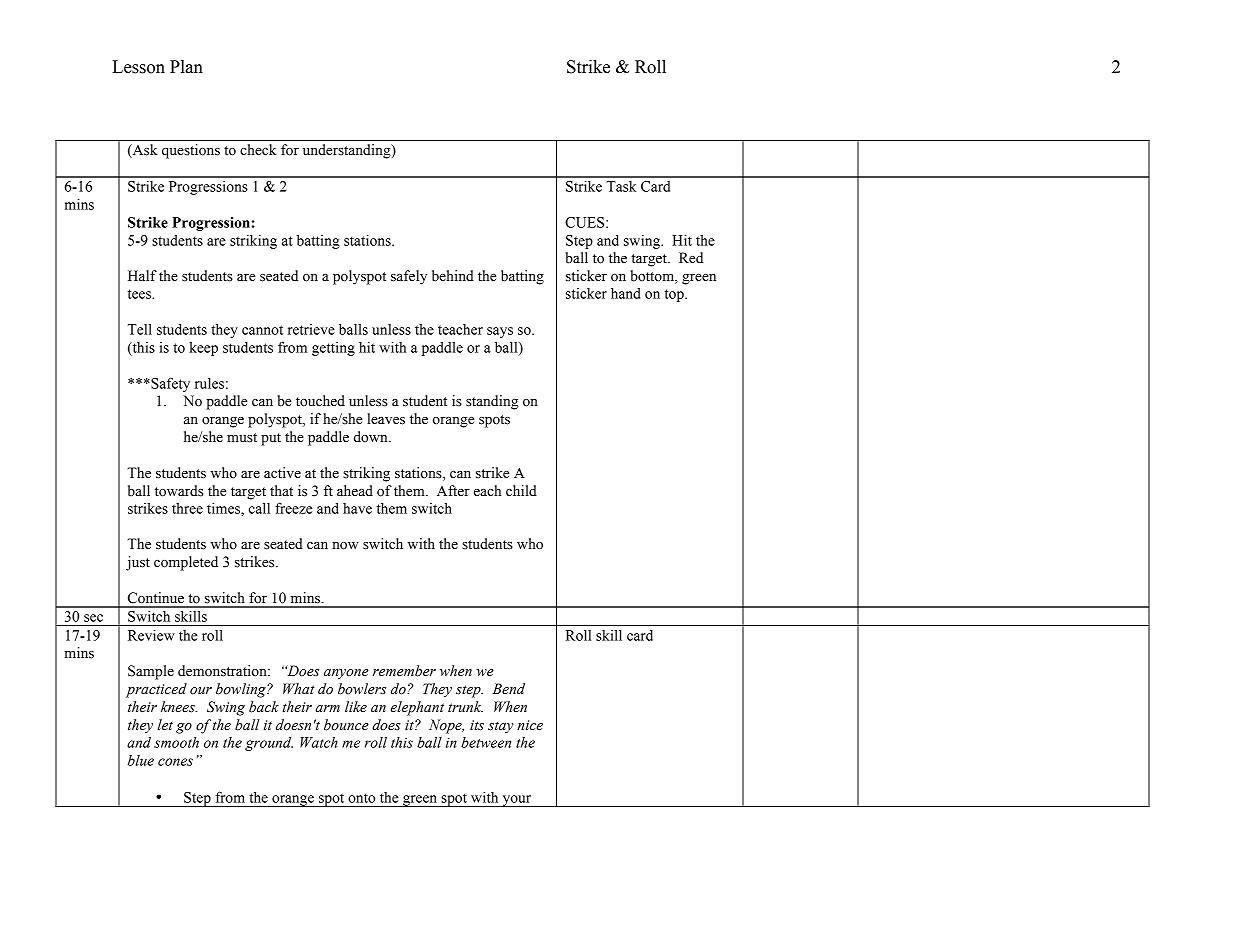 This page has width=1233, height=952. Describe the element at coordinates (258, 150) in the page. I see `check` at that location.
